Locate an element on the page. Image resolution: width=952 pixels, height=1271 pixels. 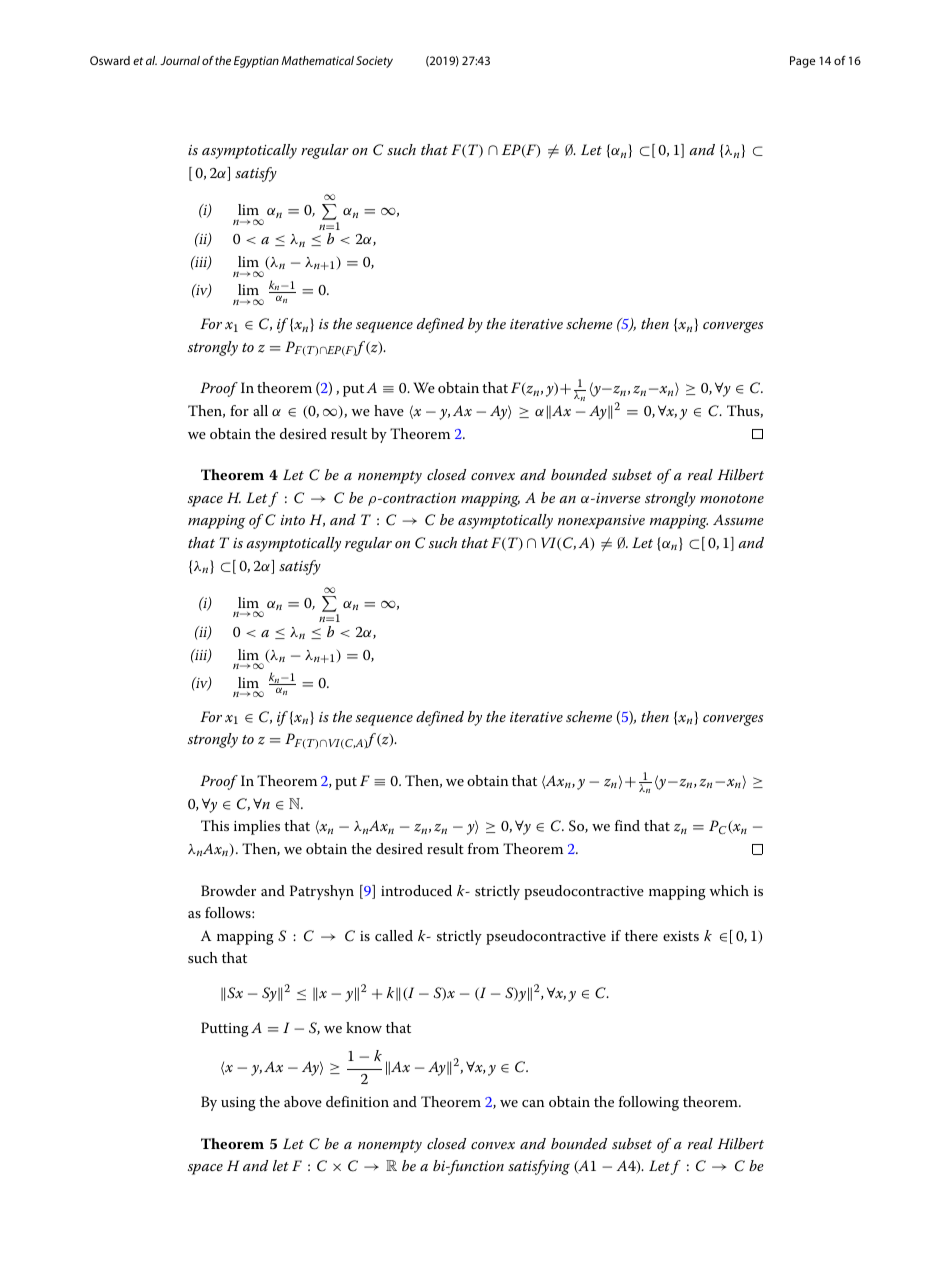
have is located at coordinates (389, 410).
